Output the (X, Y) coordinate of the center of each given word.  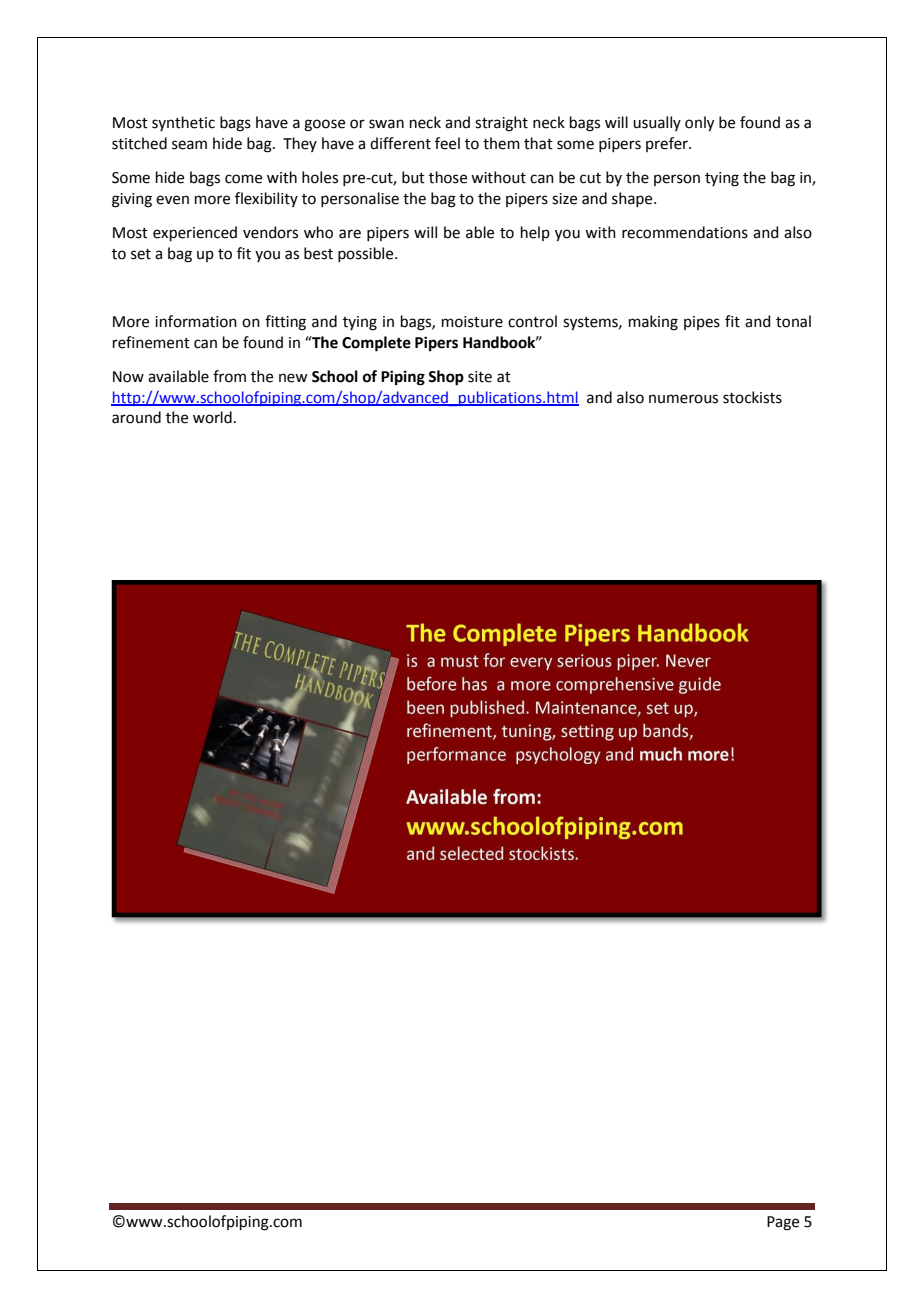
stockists (752, 397)
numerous (683, 399)
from (229, 376)
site (480, 377)
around (136, 417)
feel (447, 143)
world (212, 417)
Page (783, 1223)
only (699, 124)
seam (189, 145)
